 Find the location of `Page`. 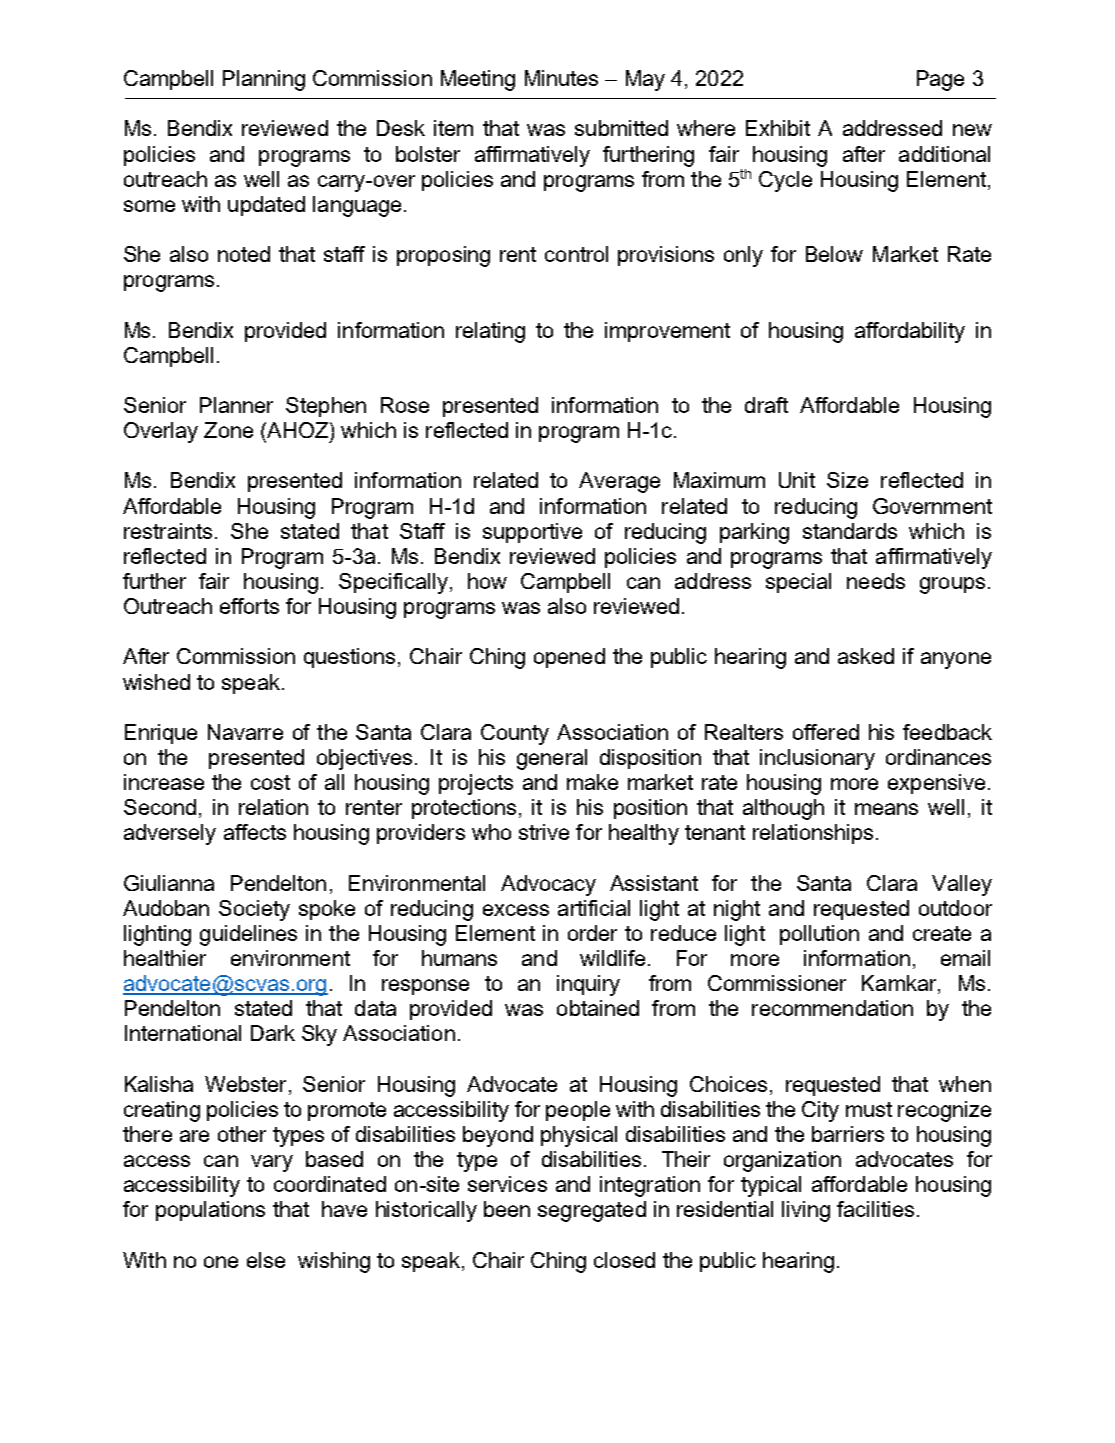

Page is located at coordinates (940, 80).
